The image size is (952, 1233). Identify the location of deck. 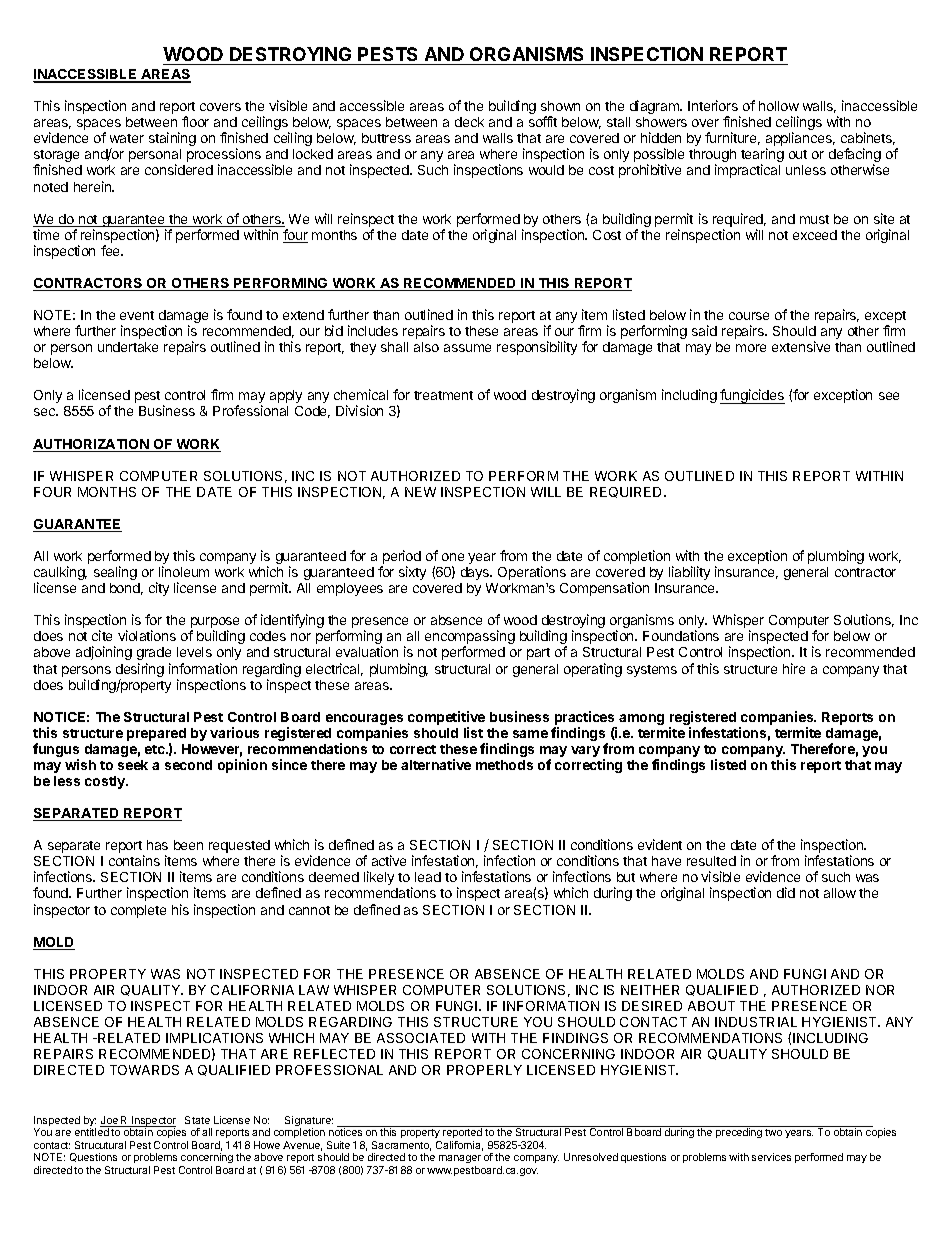
(469, 122).
